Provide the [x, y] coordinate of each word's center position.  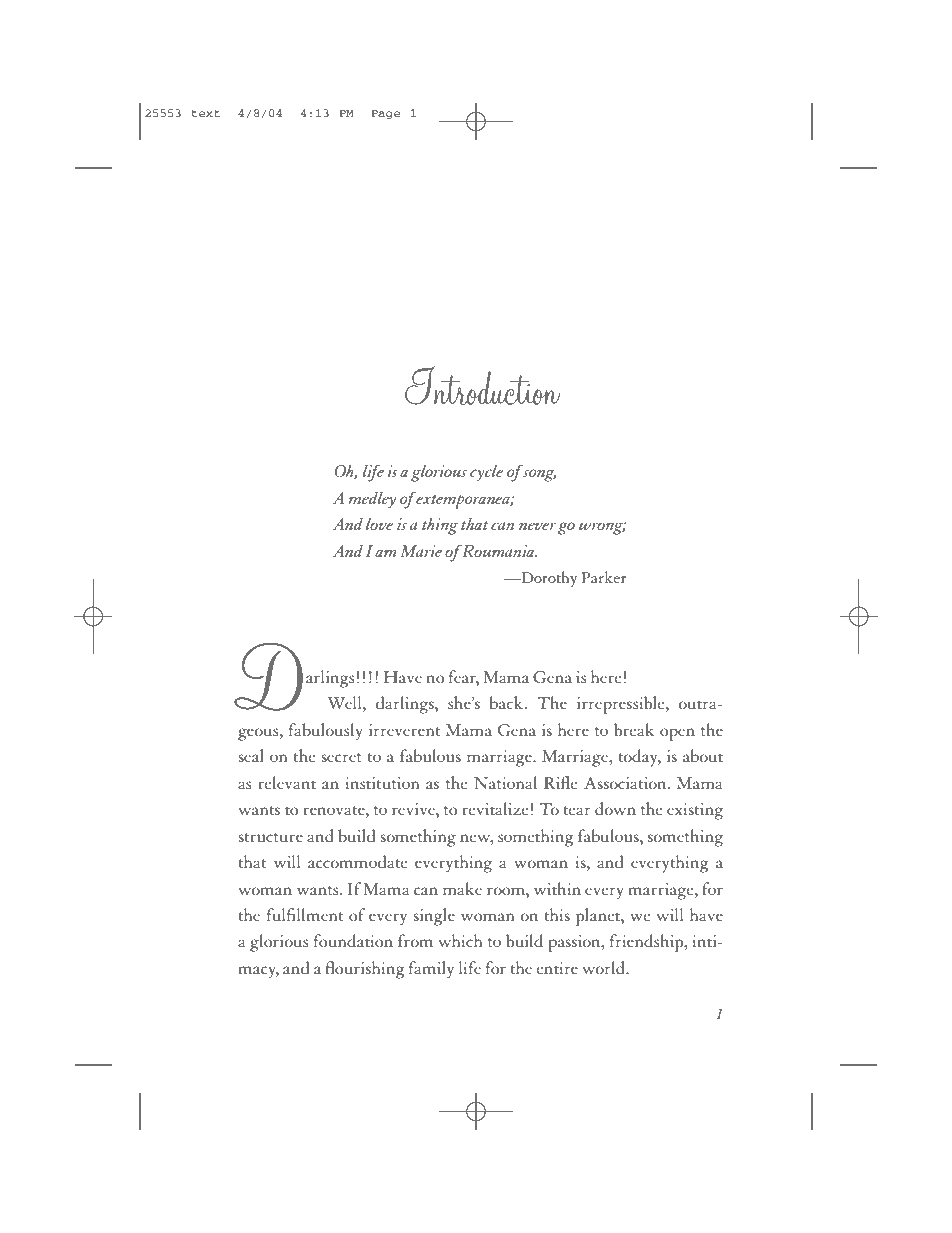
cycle [487, 473]
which [460, 940]
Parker [603, 577]
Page [385, 114]
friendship [648, 943]
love [380, 524]
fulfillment [305, 914]
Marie [421, 551]
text [206, 113]
